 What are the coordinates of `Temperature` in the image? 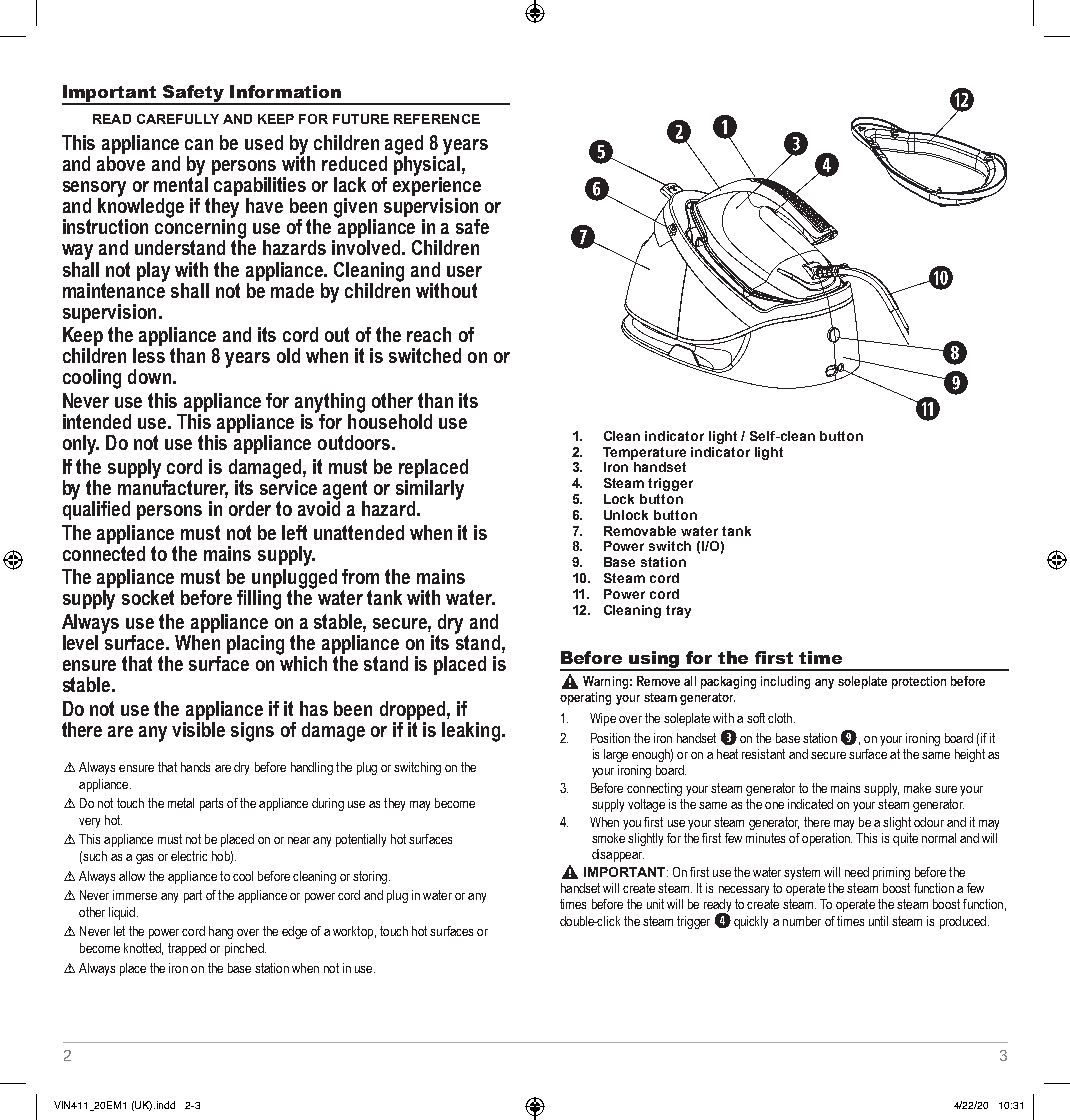 It's located at (644, 453).
